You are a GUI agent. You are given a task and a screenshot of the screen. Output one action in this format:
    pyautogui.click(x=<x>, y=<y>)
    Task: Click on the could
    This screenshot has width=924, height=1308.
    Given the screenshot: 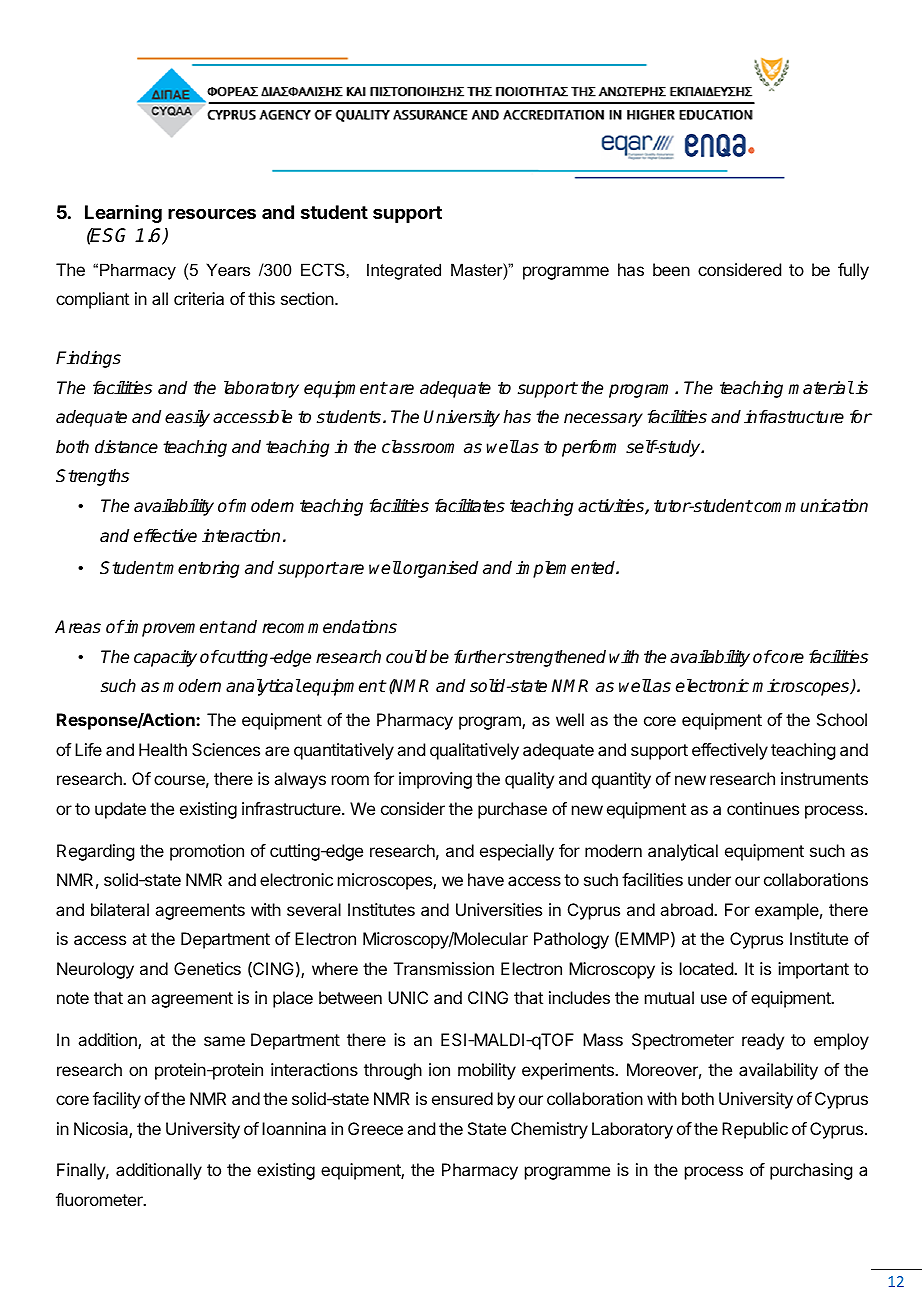 What is the action you would take?
    pyautogui.click(x=406, y=657)
